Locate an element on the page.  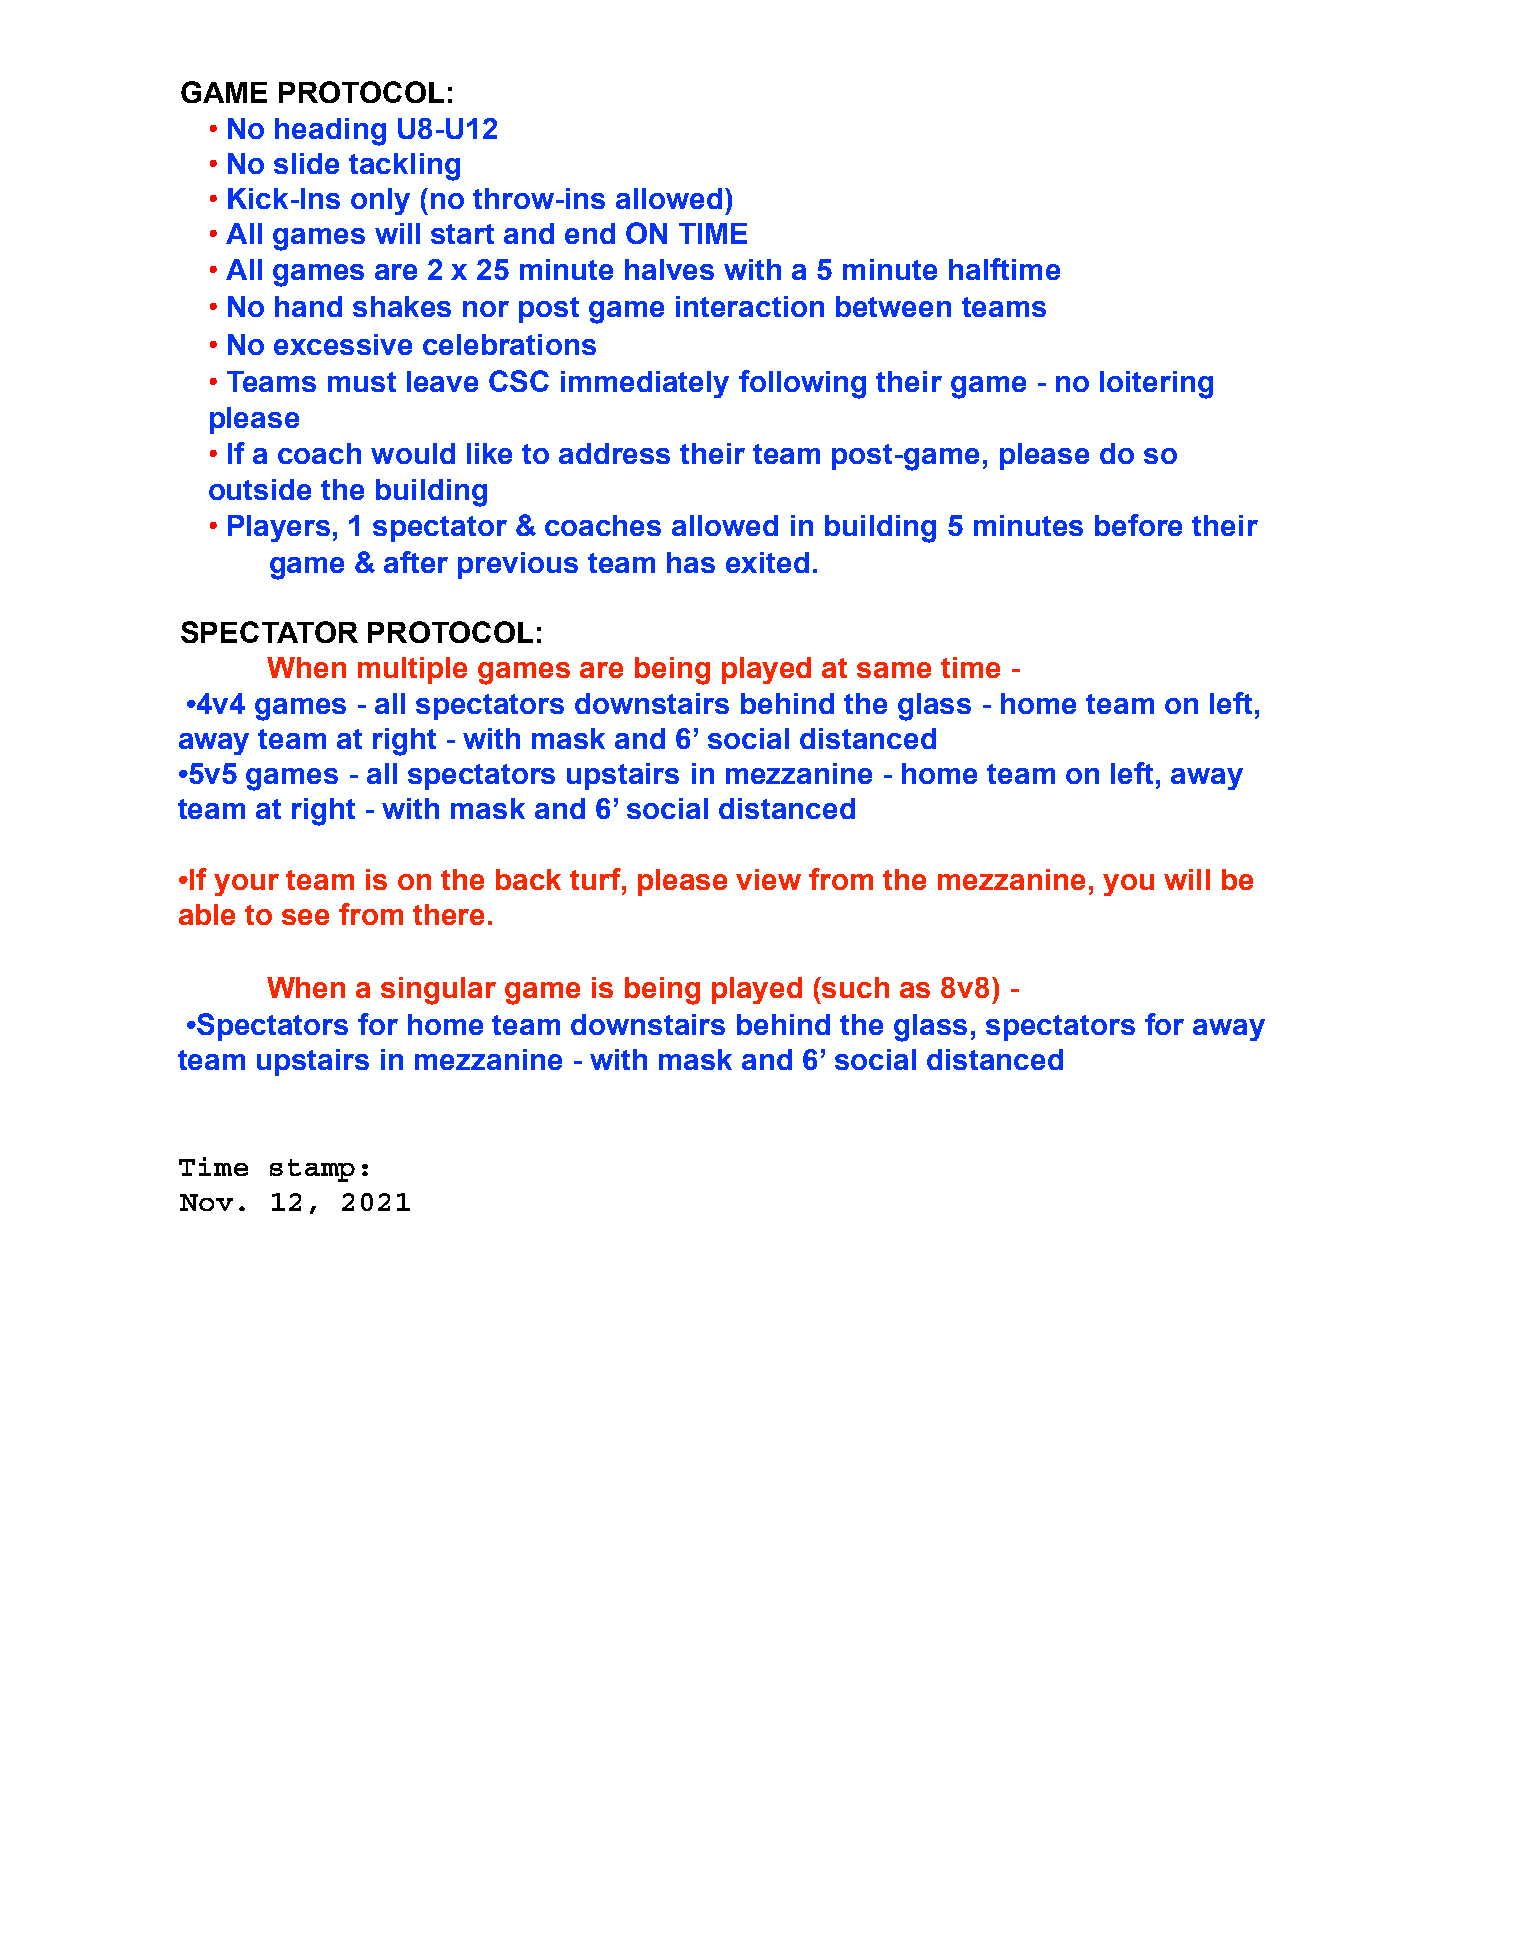
such is located at coordinates (855, 987).
